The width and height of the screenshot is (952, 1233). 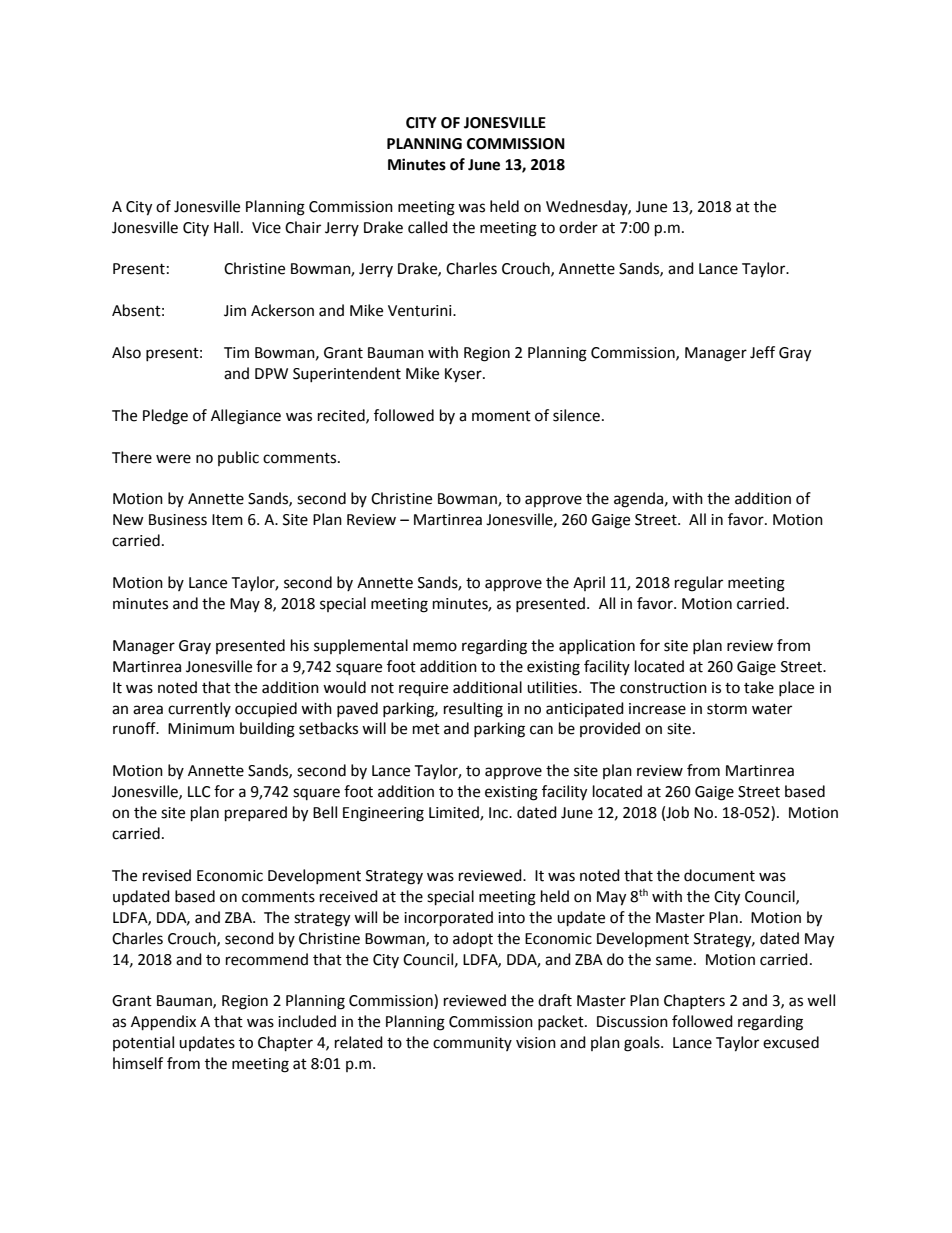 What do you see at coordinates (163, 1023) in the screenshot?
I see `Appendix` at bounding box center [163, 1023].
